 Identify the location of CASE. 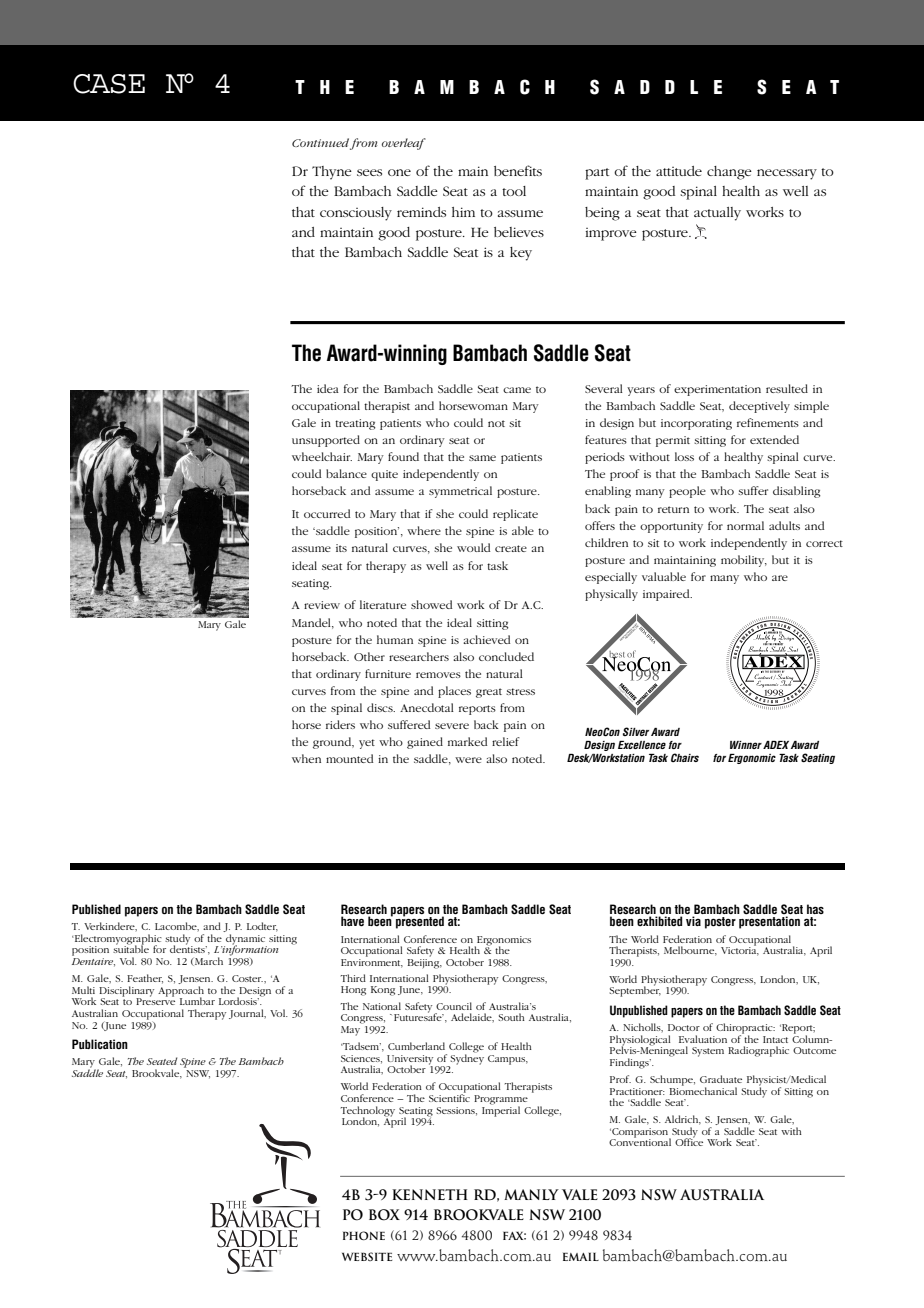
(109, 84).
